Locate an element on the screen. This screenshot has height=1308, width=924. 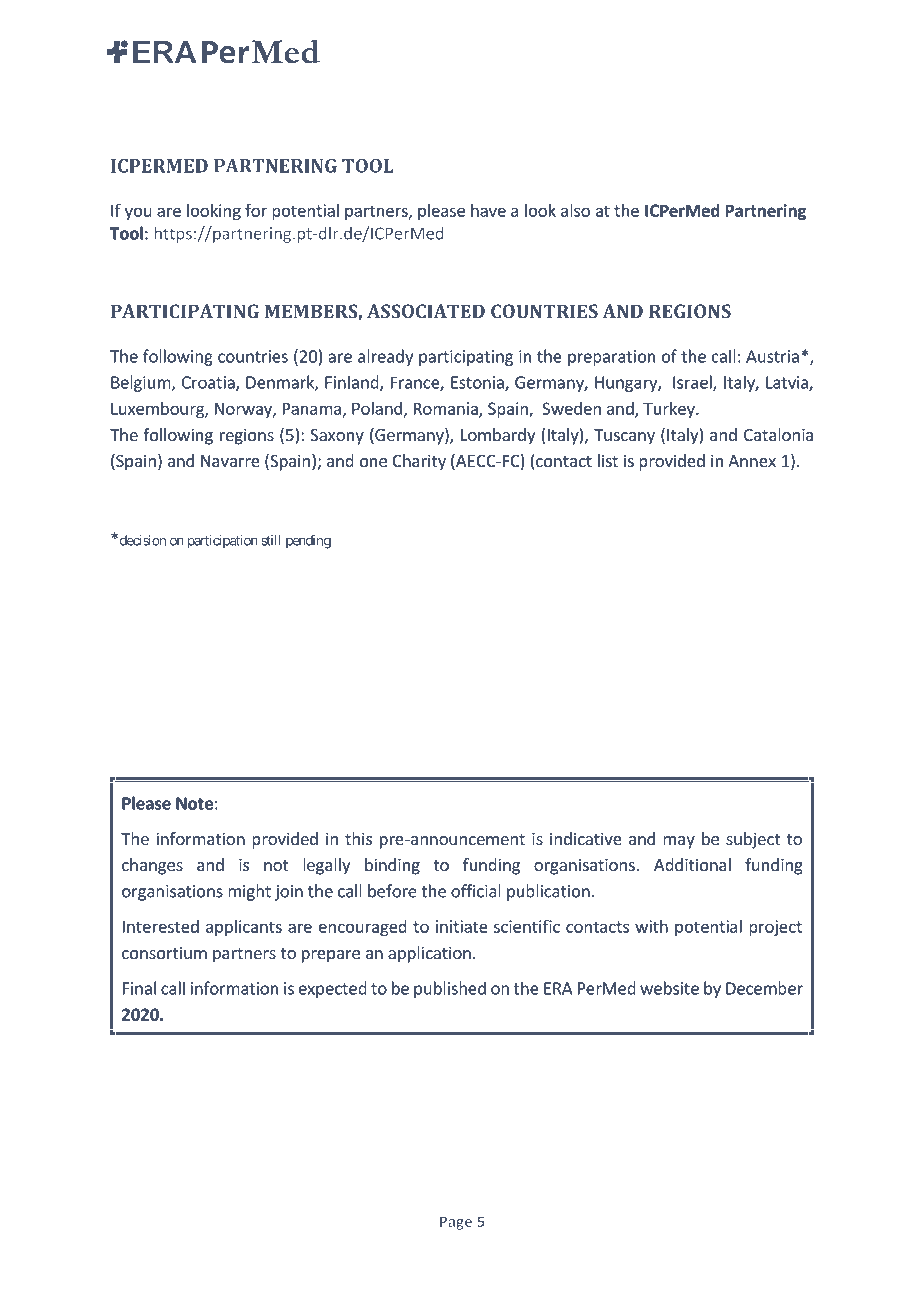
published is located at coordinates (450, 989).
